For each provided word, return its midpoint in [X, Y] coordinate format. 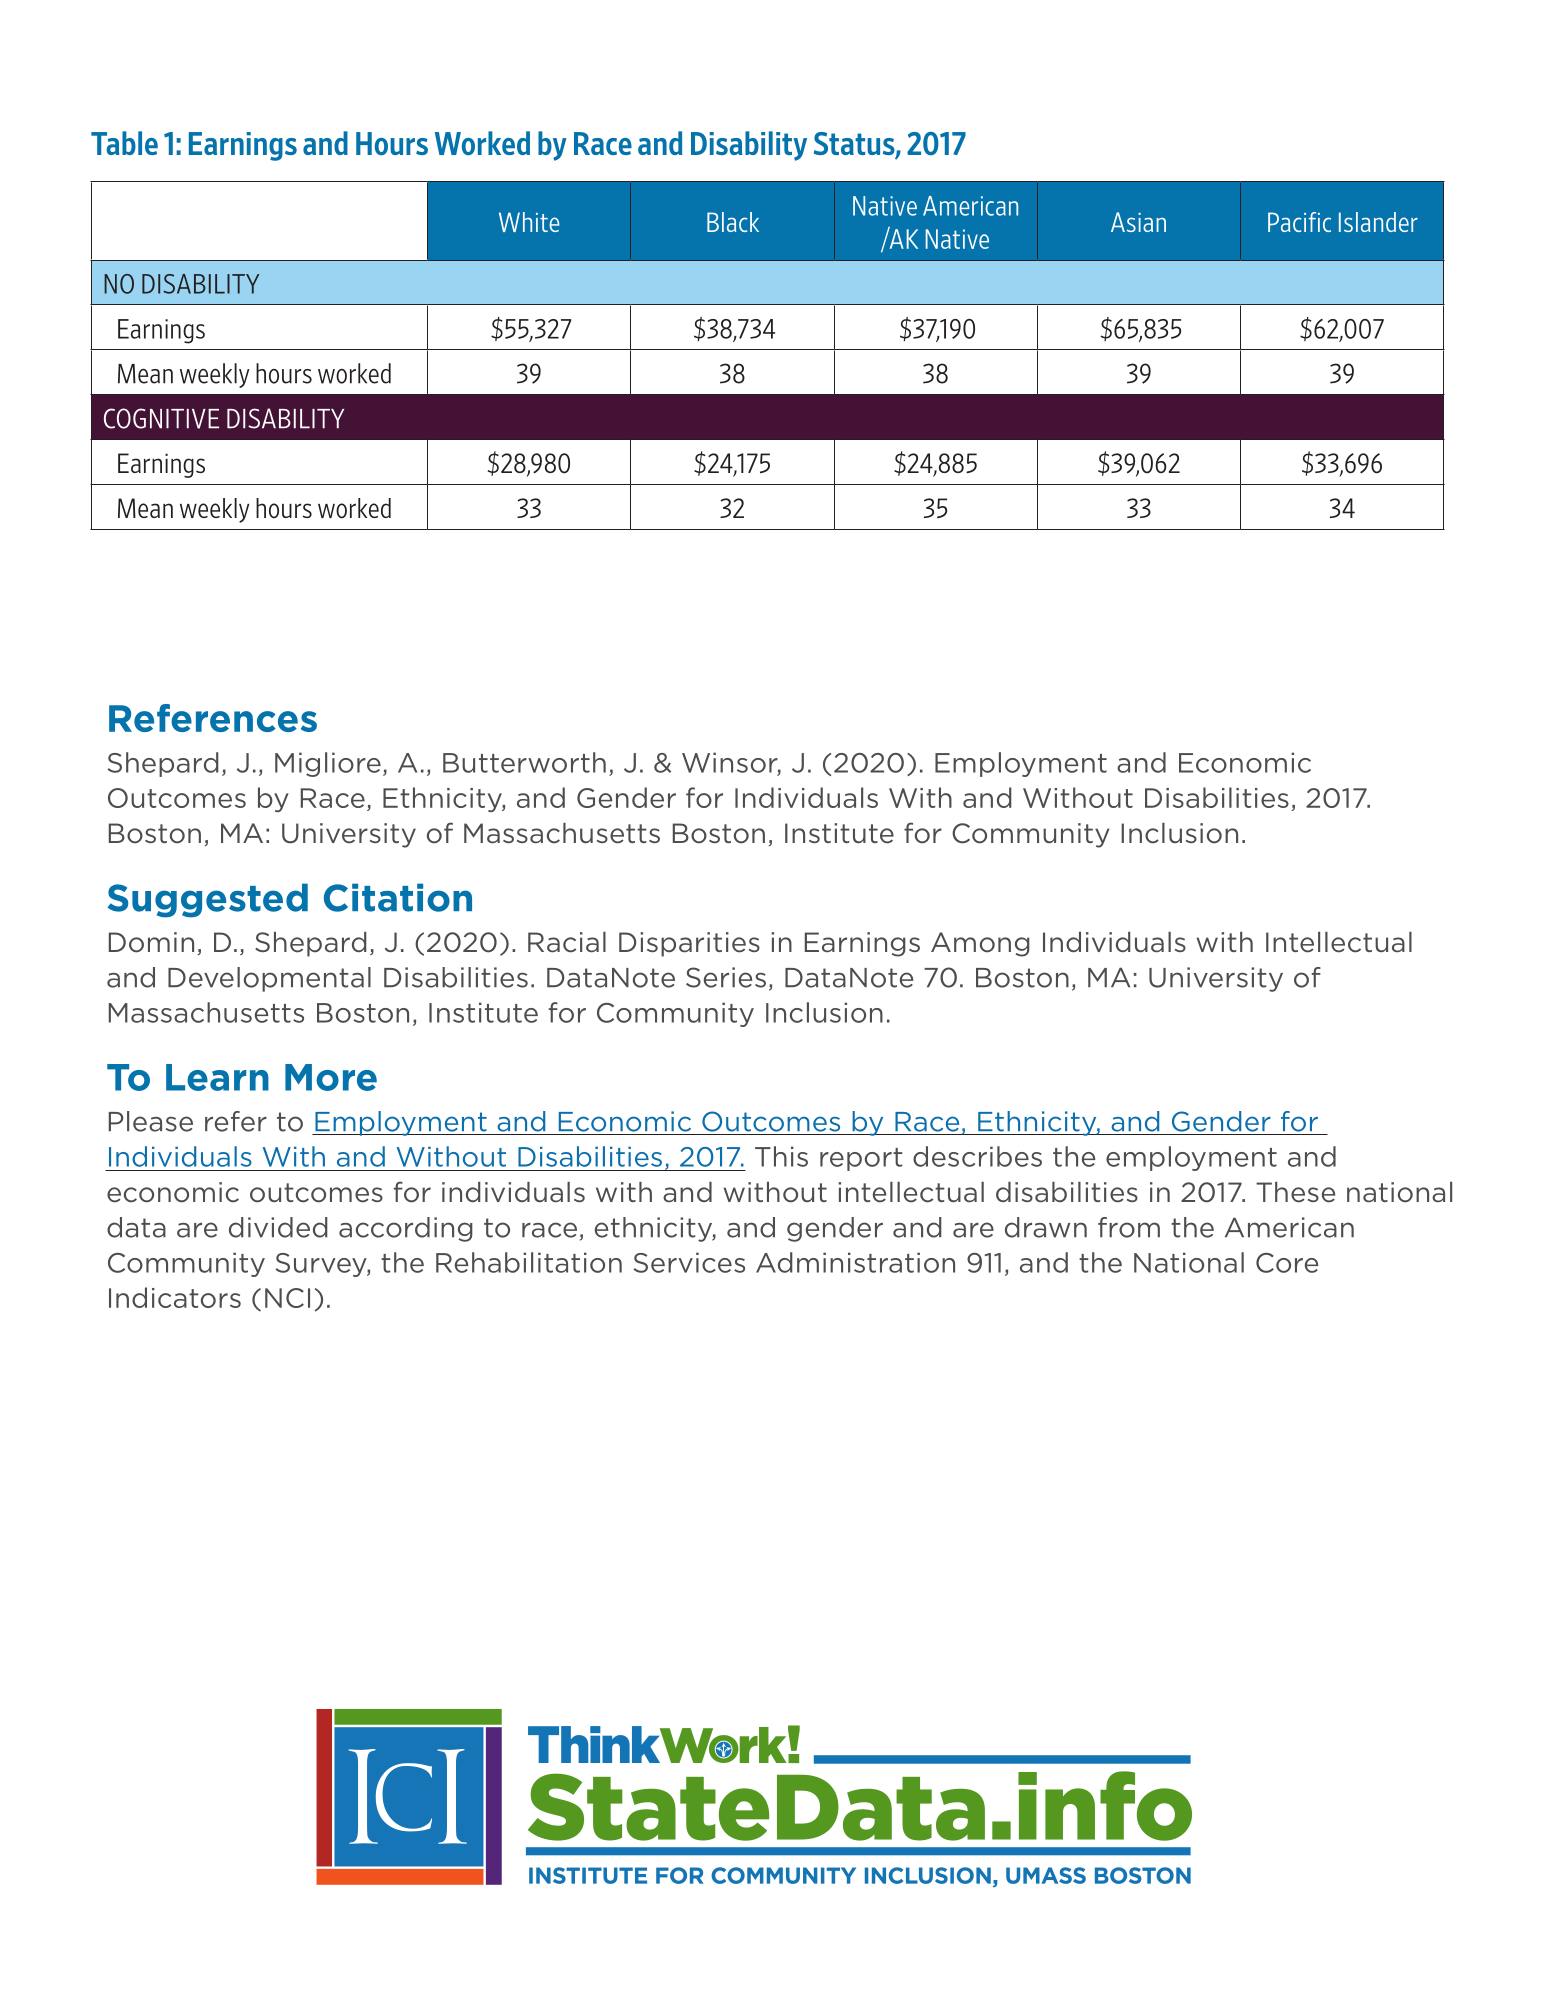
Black [733, 222]
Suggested [207, 900]
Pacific [1299, 222]
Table [124, 143]
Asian [1138, 222]
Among [980, 944]
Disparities [689, 944]
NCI [287, 1298]
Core [1287, 1263]
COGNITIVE [161, 418]
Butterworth [524, 762]
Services [689, 1262]
